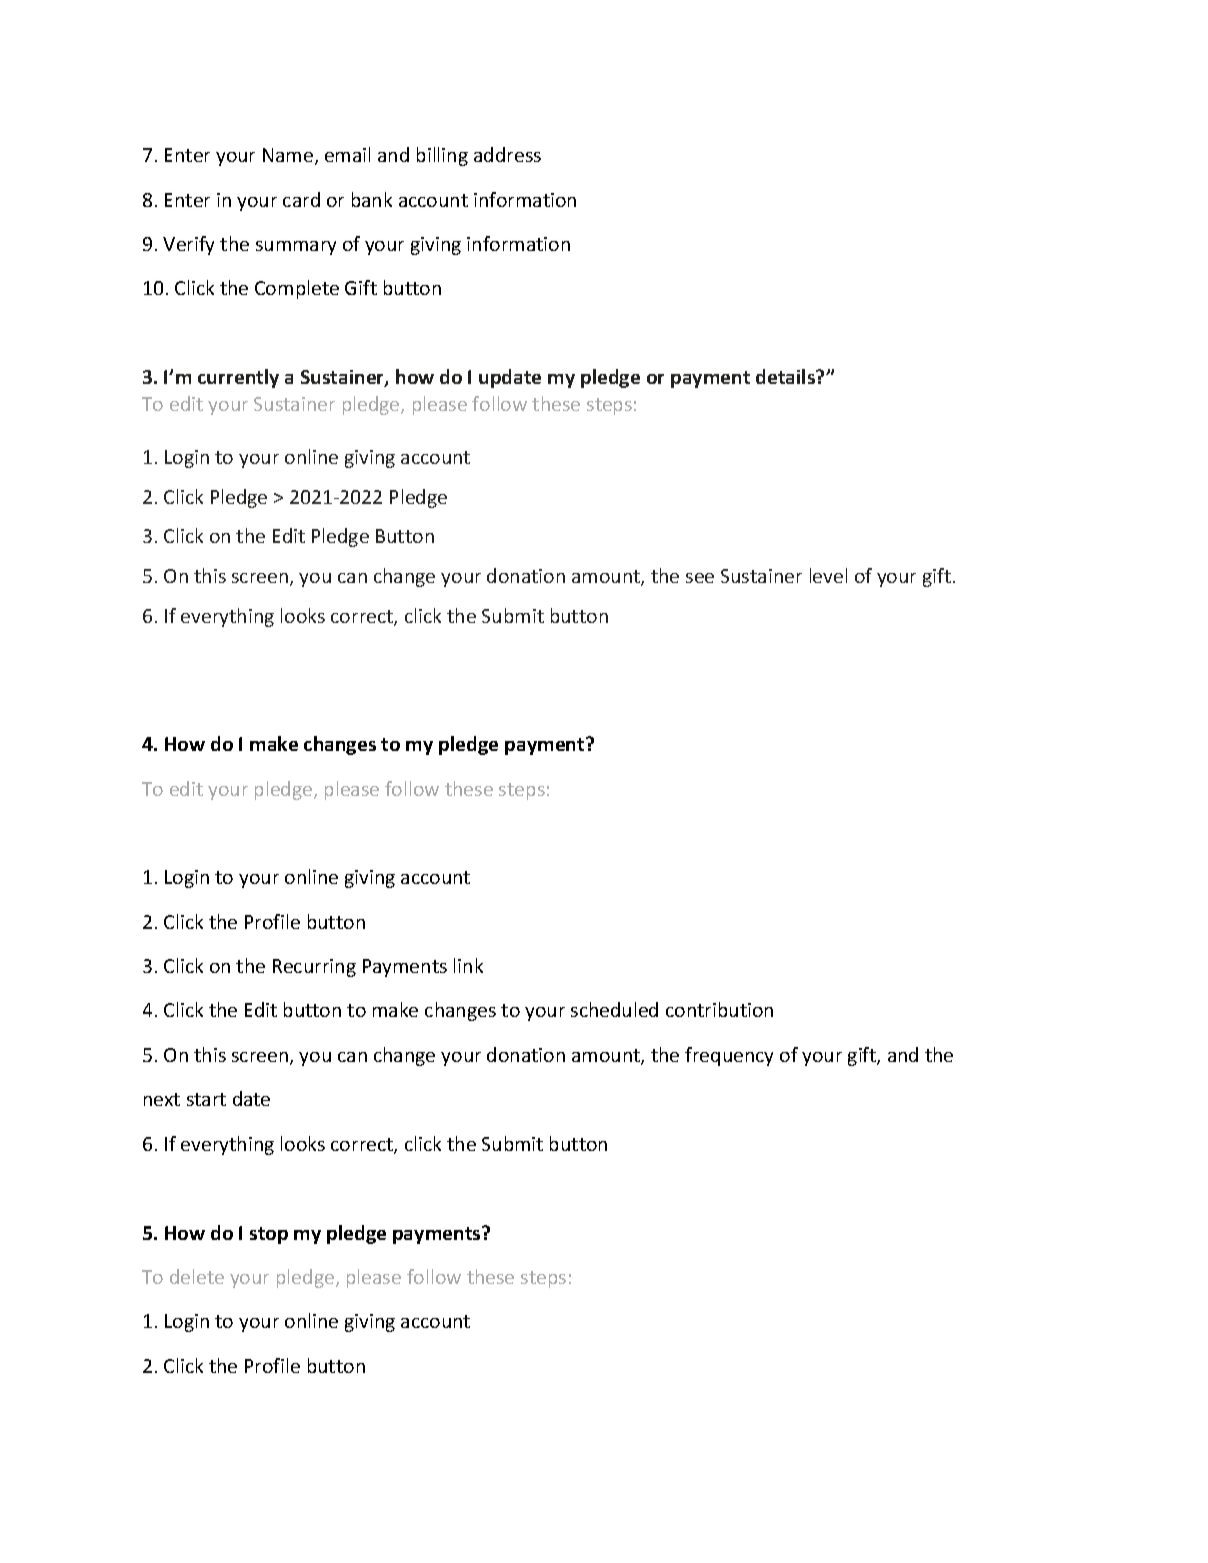 The height and width of the page is (1563, 1208). I want to click on currently, so click(238, 378).
